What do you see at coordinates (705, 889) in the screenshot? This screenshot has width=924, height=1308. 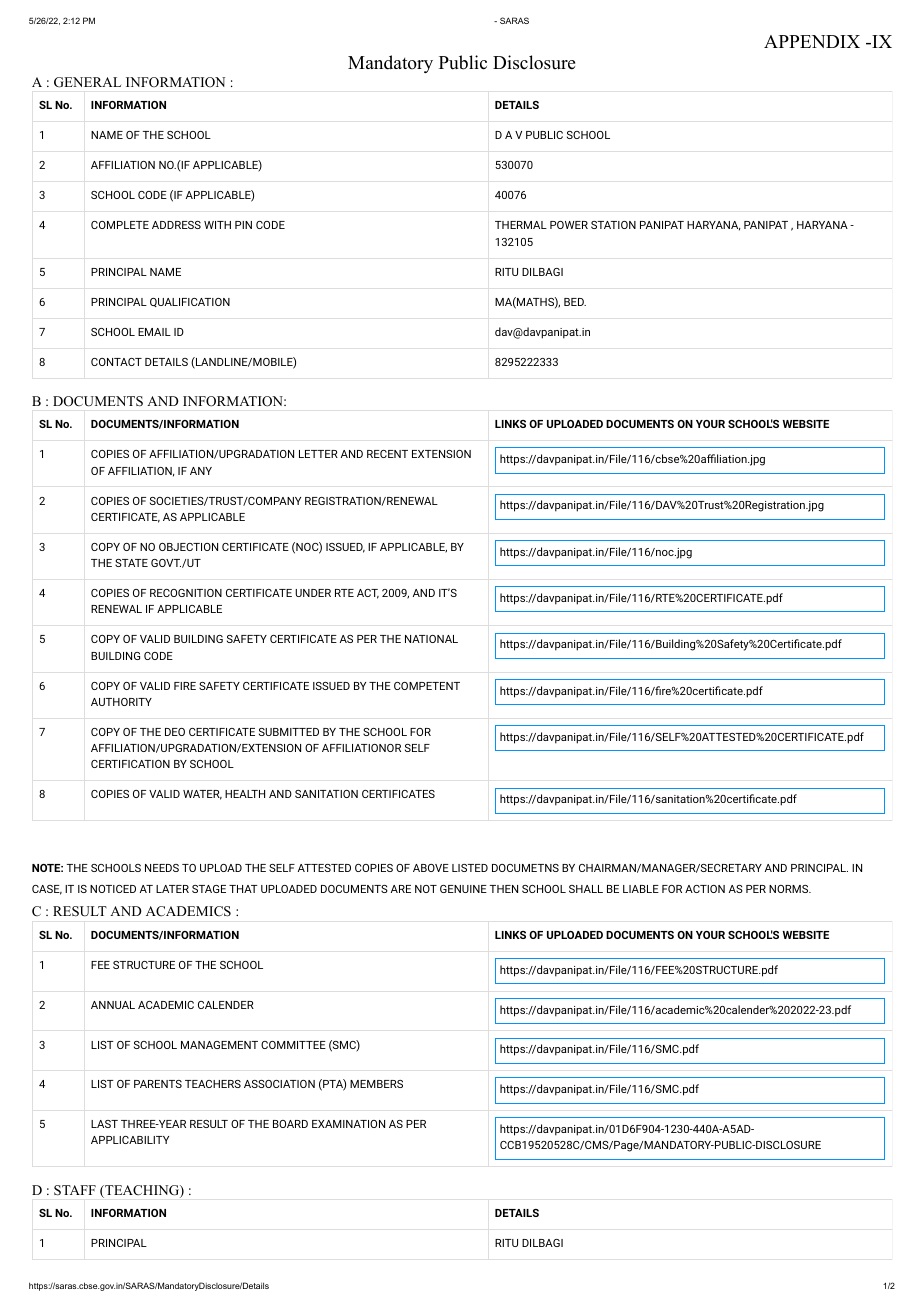 I see `ACTION` at bounding box center [705, 889].
